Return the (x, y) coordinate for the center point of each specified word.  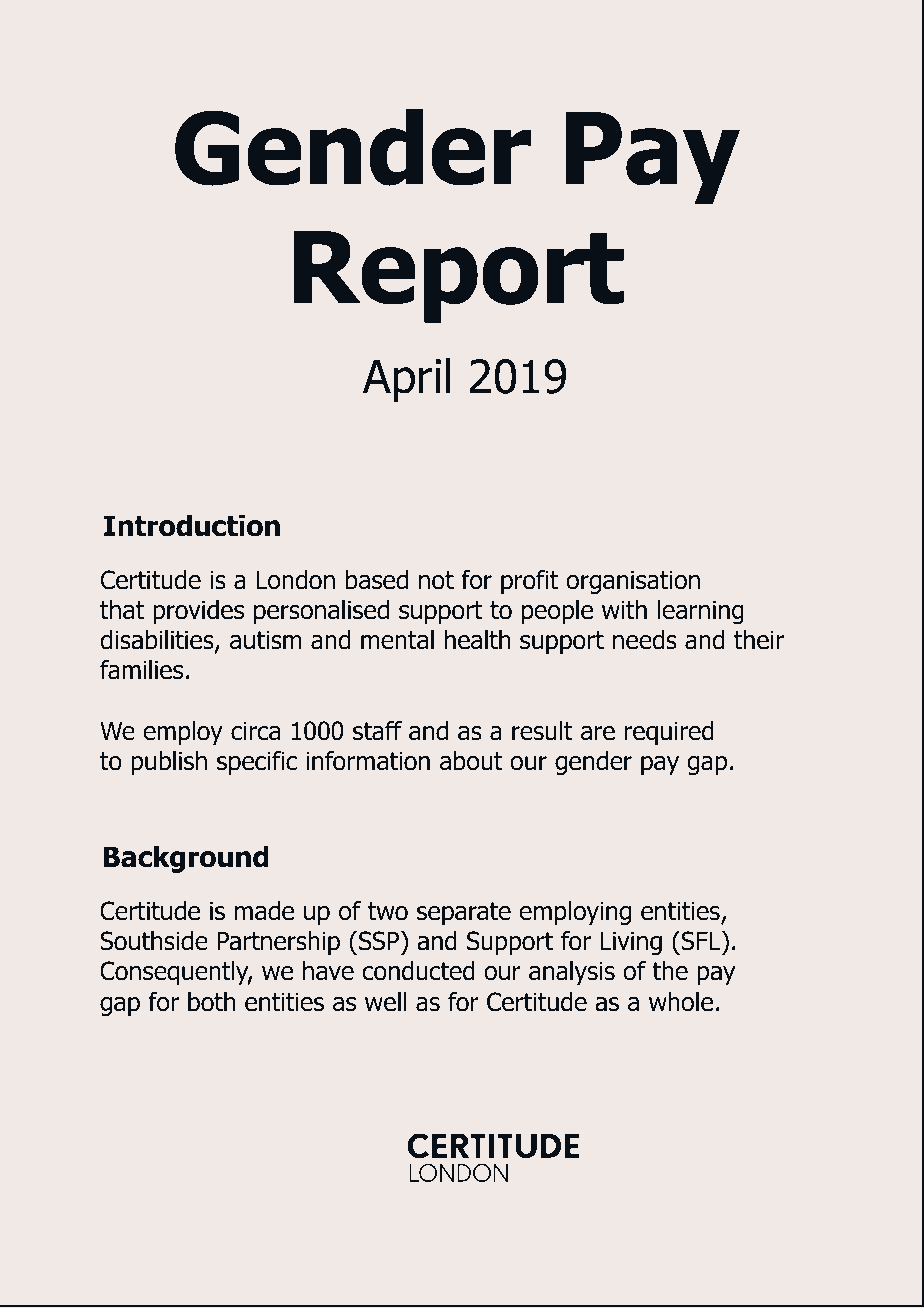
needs (645, 640)
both (211, 1002)
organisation (633, 582)
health (477, 640)
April (407, 380)
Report (459, 277)
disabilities (158, 641)
